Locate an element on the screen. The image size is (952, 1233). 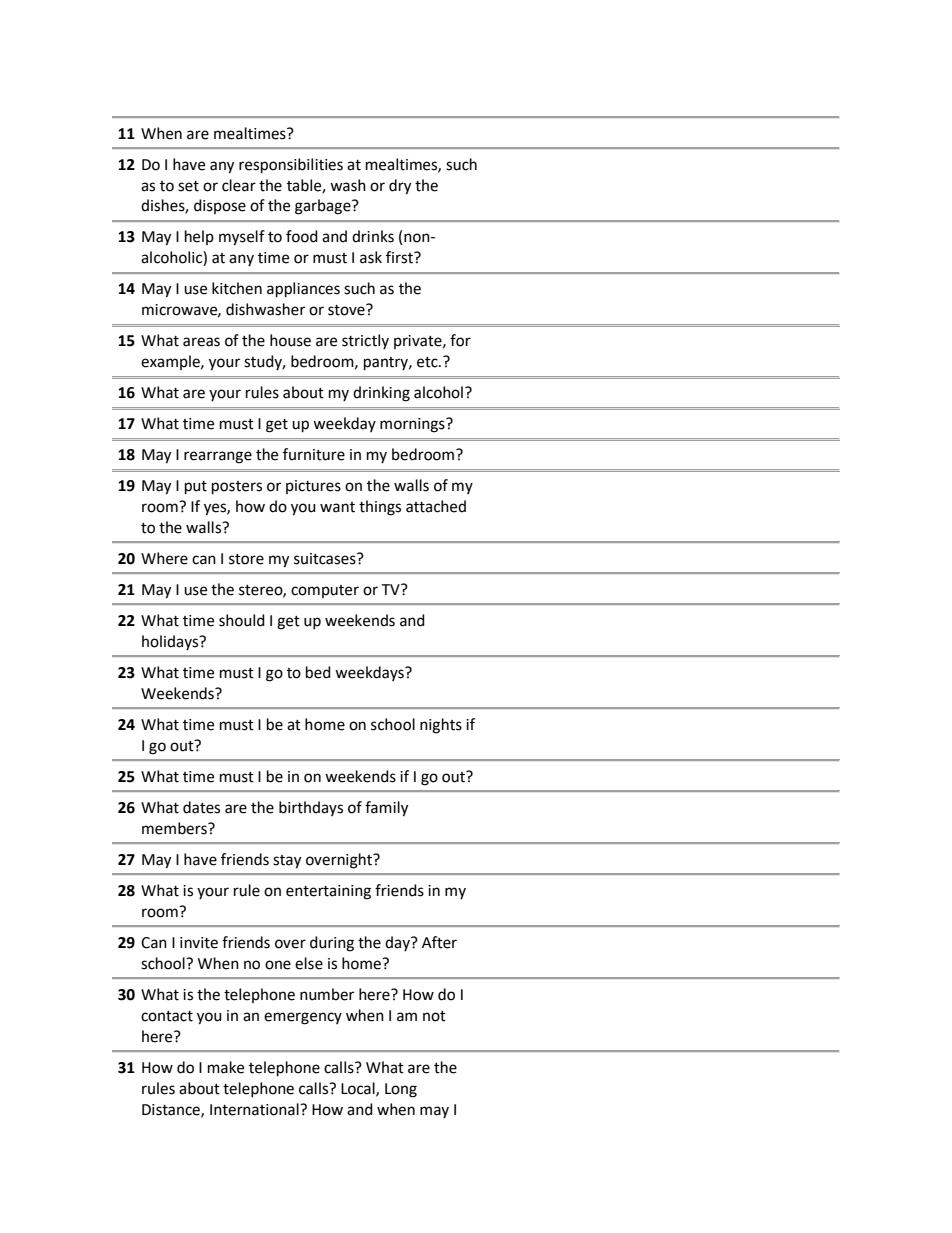
mornings is located at coordinates (413, 425).
